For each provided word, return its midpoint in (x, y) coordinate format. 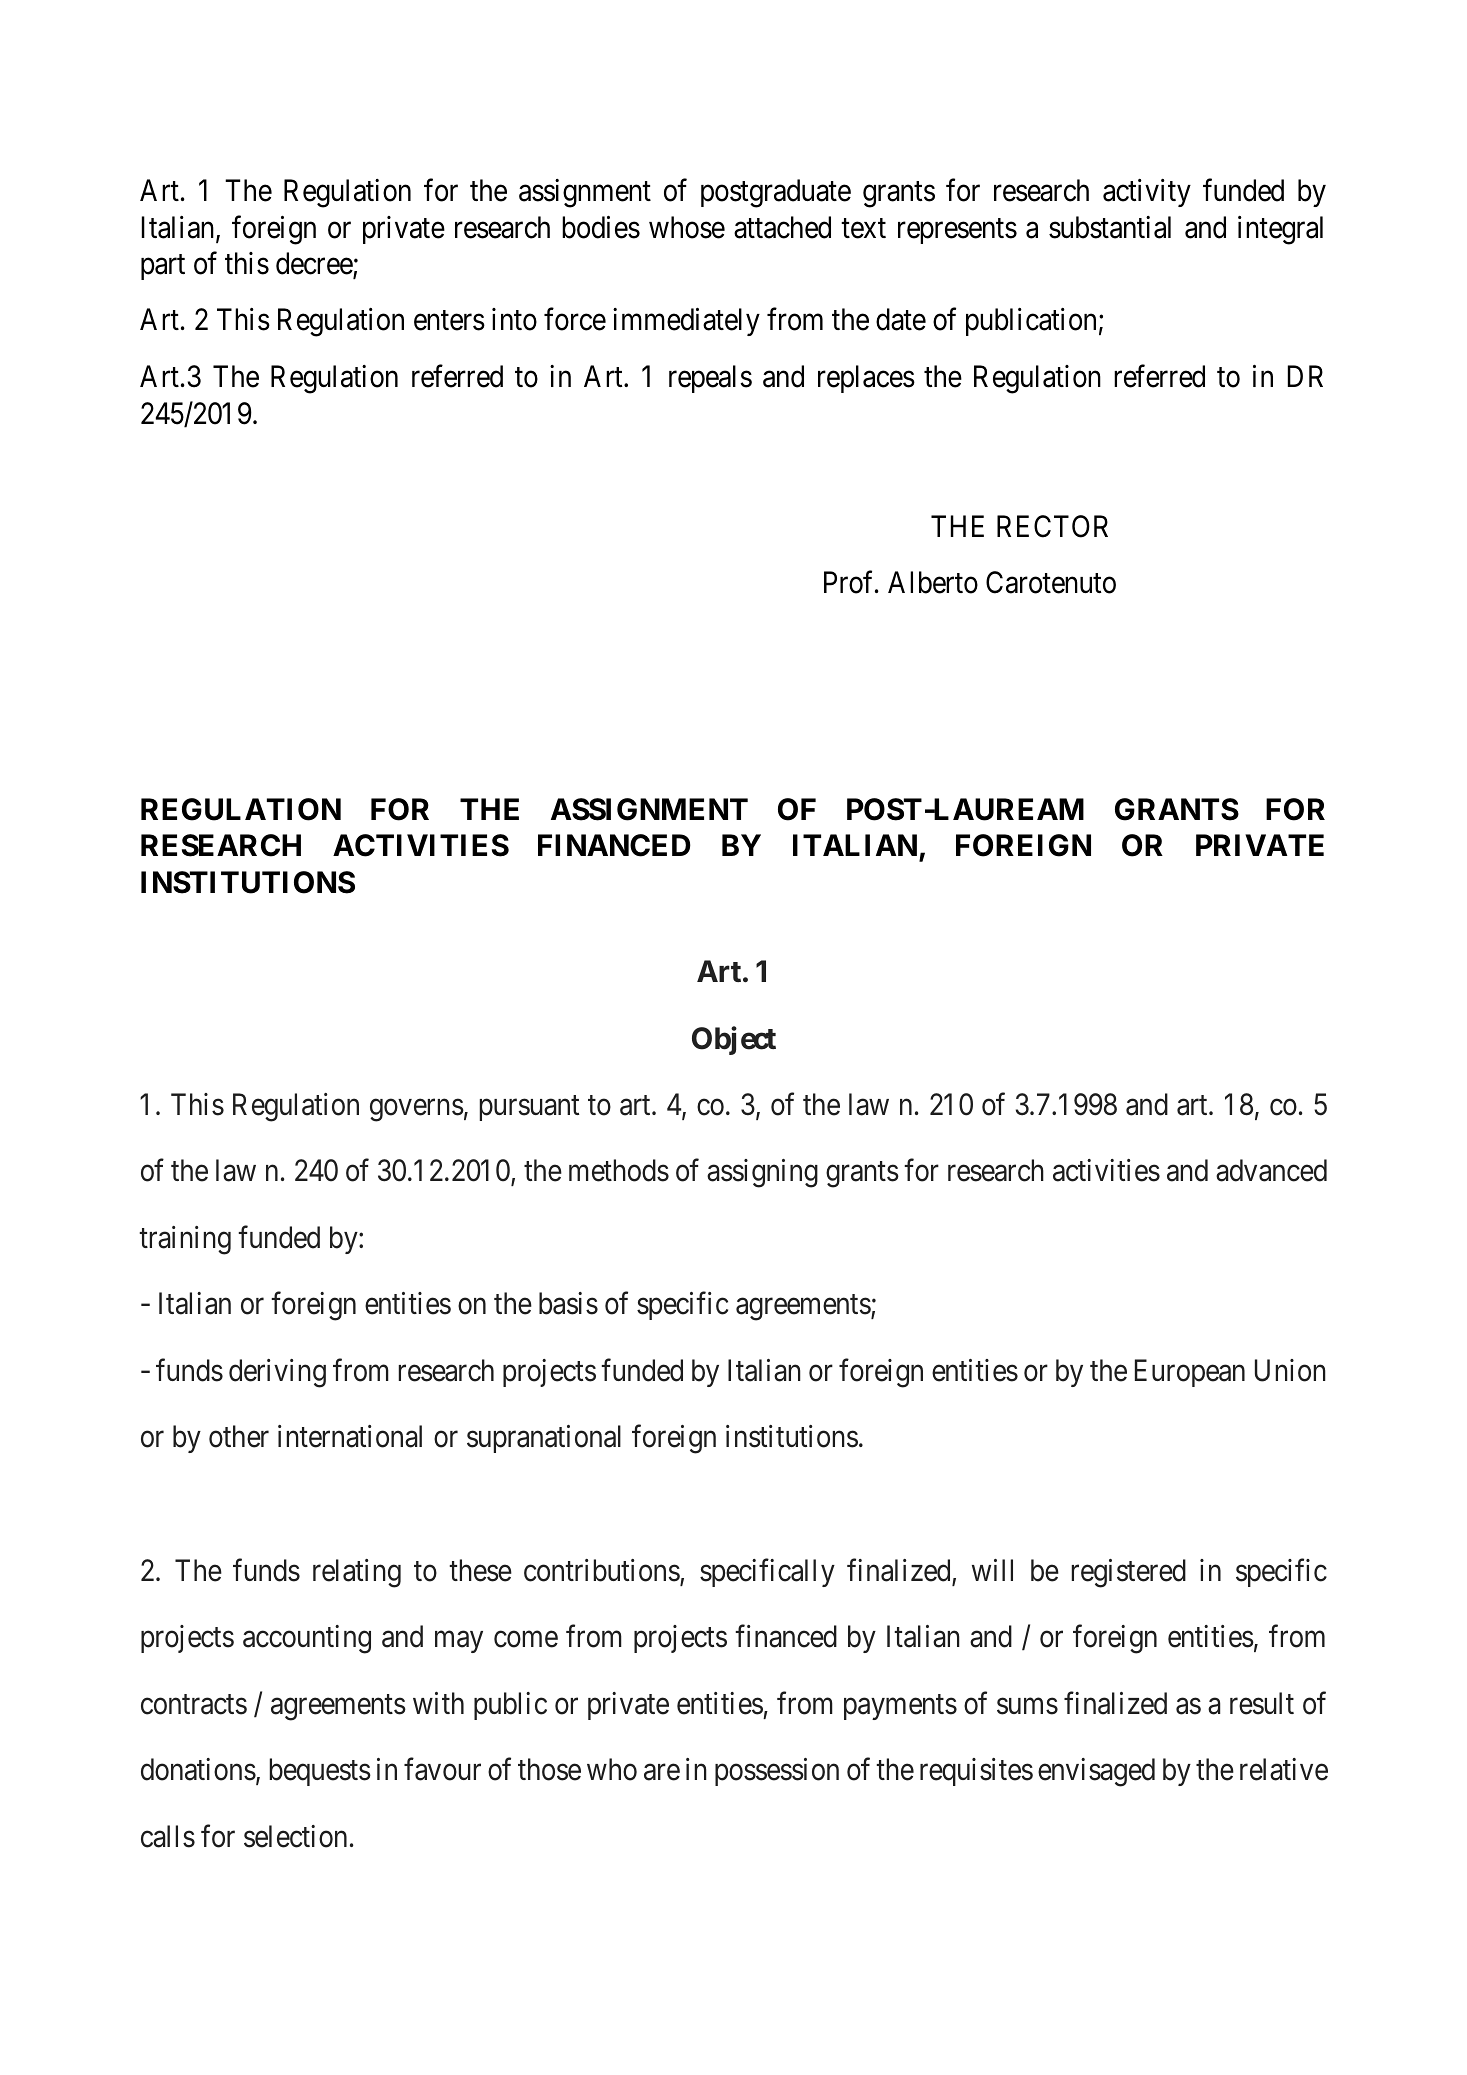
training (185, 1240)
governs (417, 1110)
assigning (762, 1173)
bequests (320, 1772)
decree (315, 265)
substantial (1110, 227)
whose (687, 227)
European (1190, 1373)
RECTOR (1052, 526)
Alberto (933, 582)
